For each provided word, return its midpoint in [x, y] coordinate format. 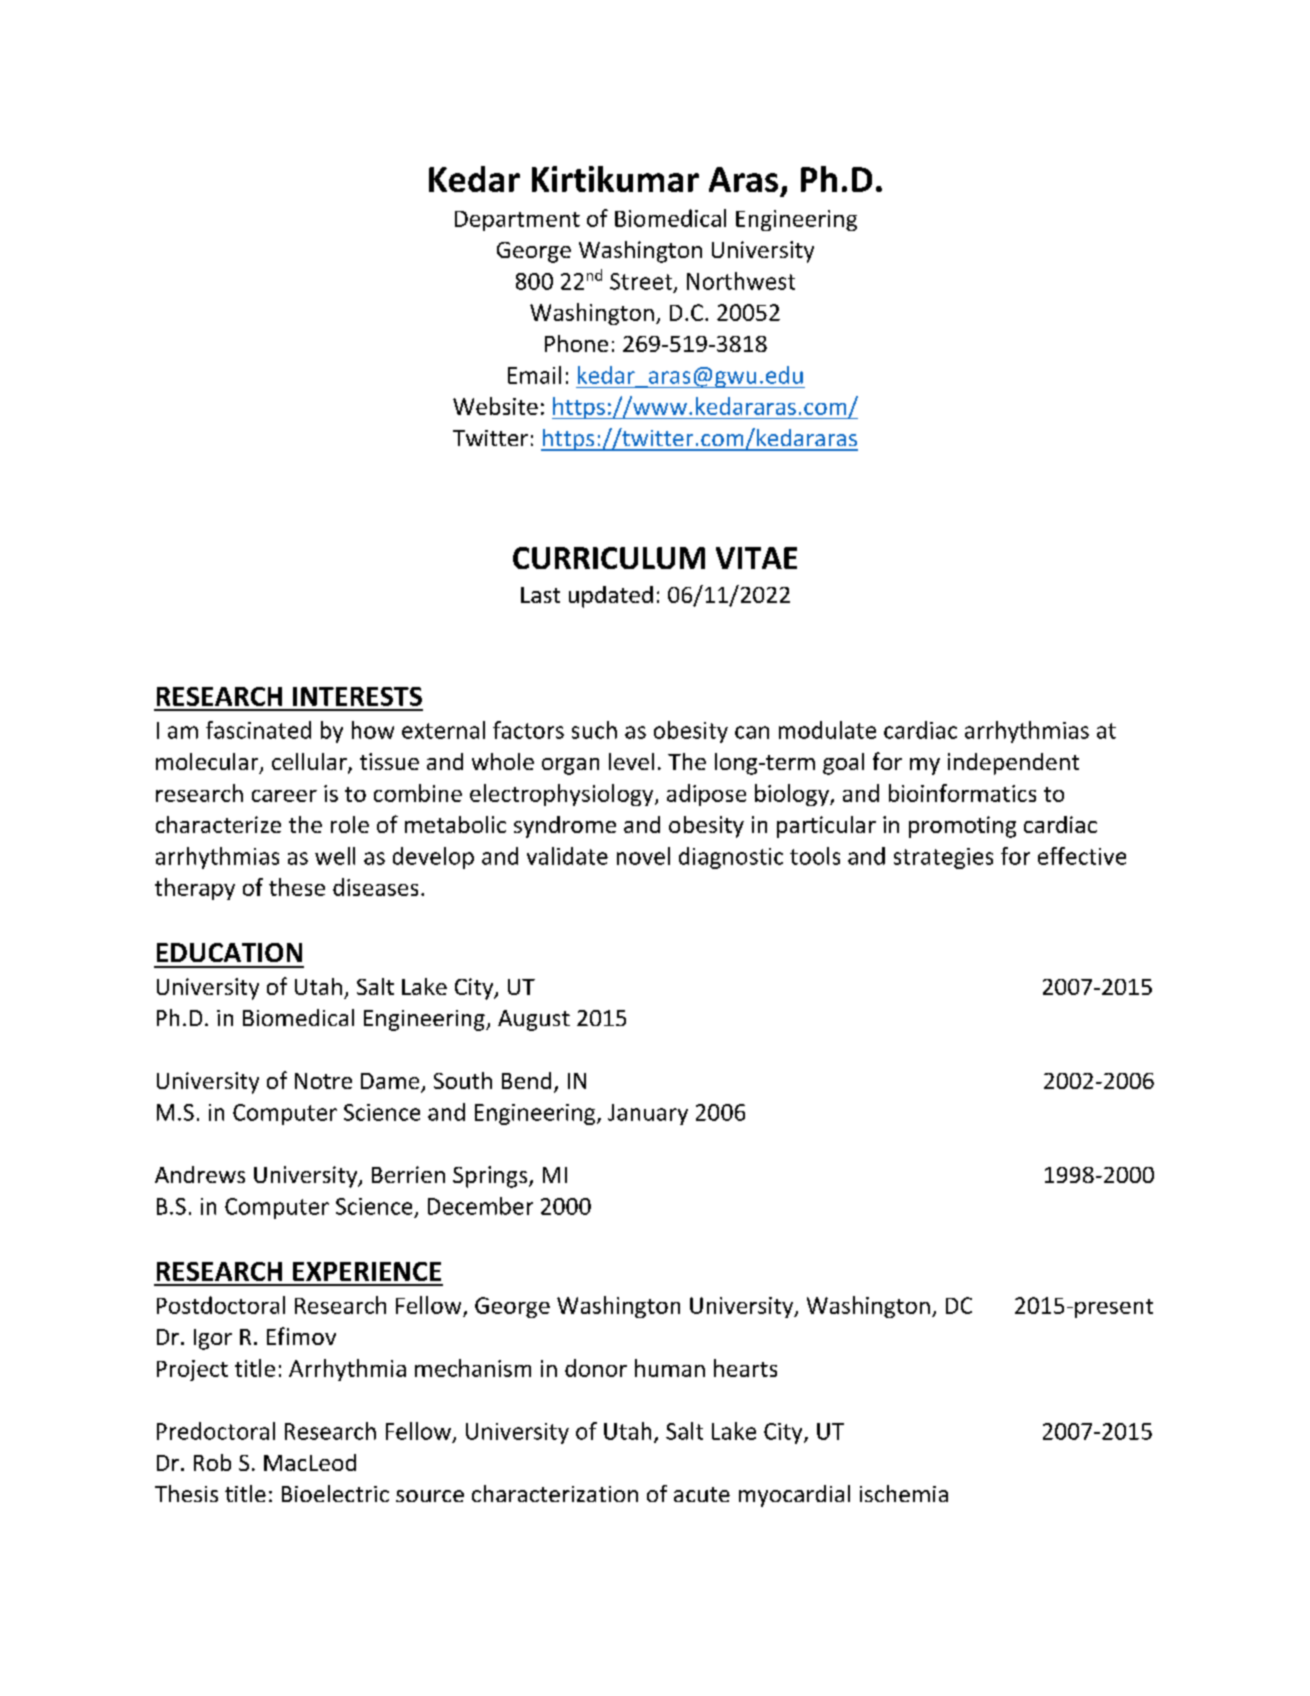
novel [643, 856]
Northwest [741, 281]
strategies [943, 858]
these [297, 887]
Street [641, 281]
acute [702, 1494]
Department [517, 221]
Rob [212, 1462]
